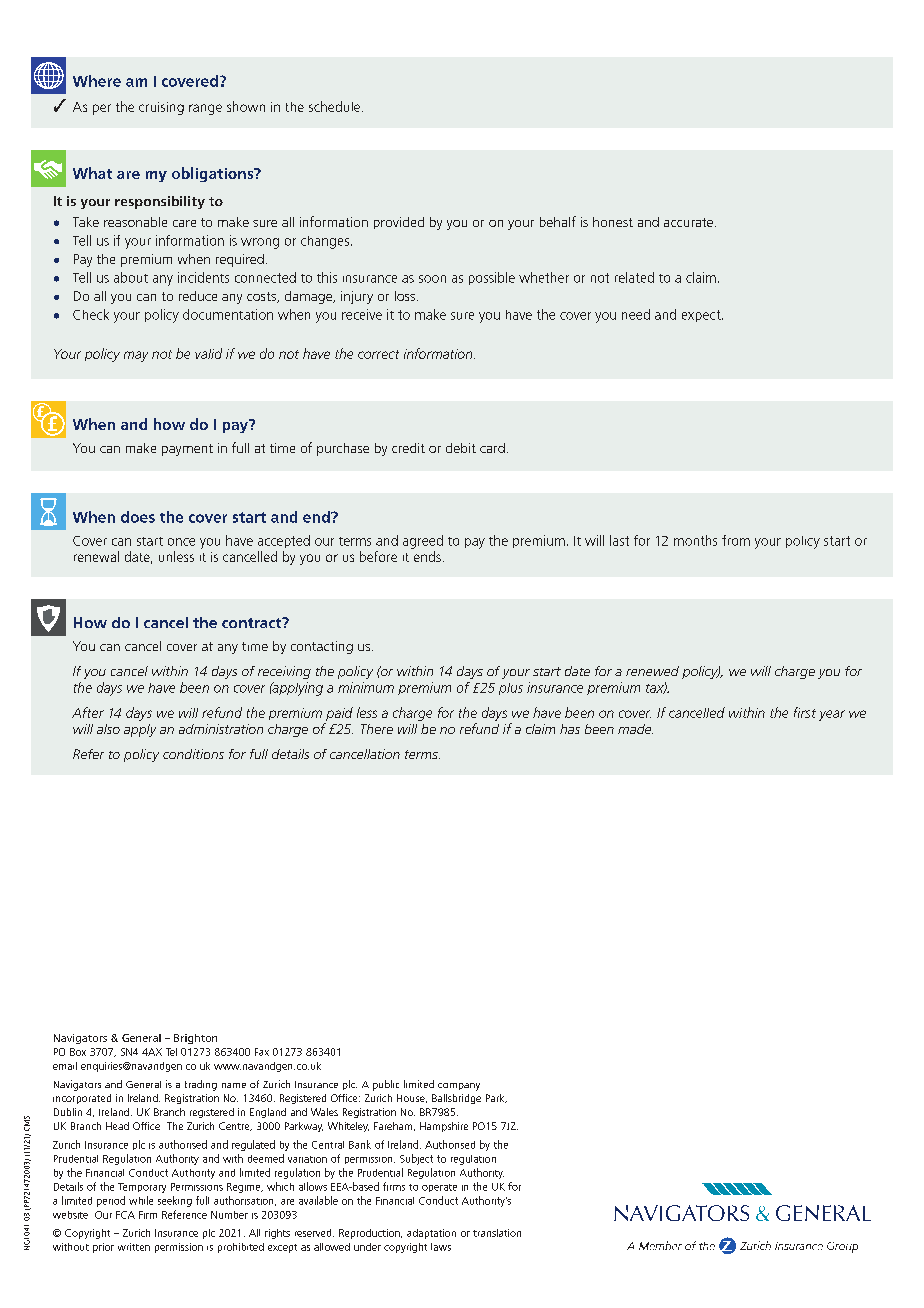  Describe the element at coordinates (688, 222) in the image. I see `accurate` at that location.
